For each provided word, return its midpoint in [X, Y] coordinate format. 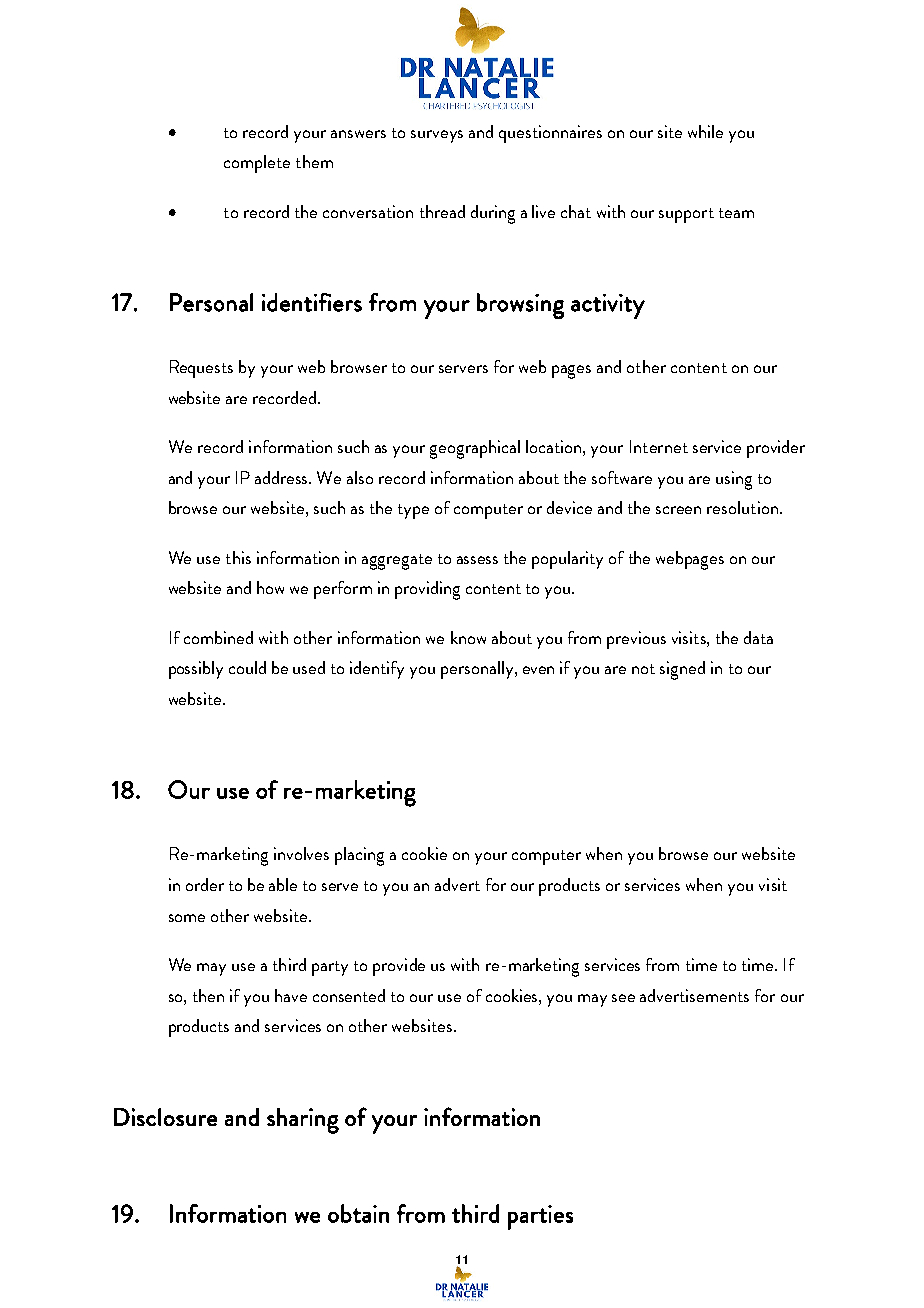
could [247, 667]
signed [682, 670]
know [468, 637]
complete [257, 164]
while [705, 131]
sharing [303, 1121]
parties [540, 1217]
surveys [437, 136]
